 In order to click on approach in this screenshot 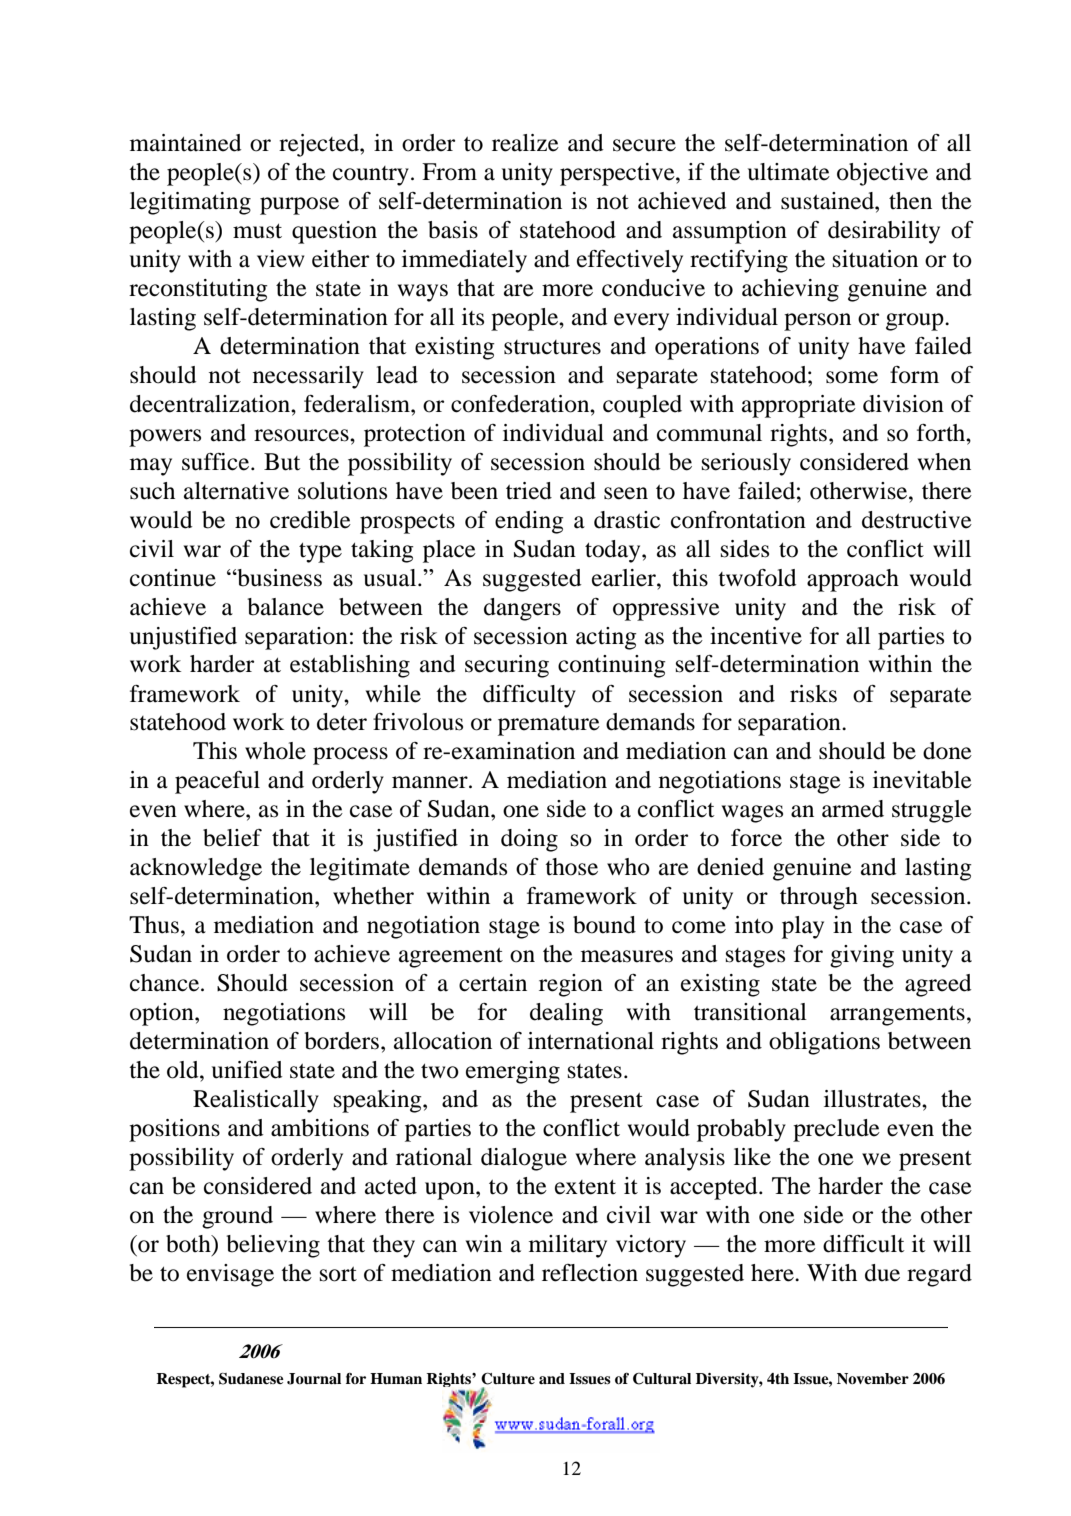, I will do `click(853, 580)`.
